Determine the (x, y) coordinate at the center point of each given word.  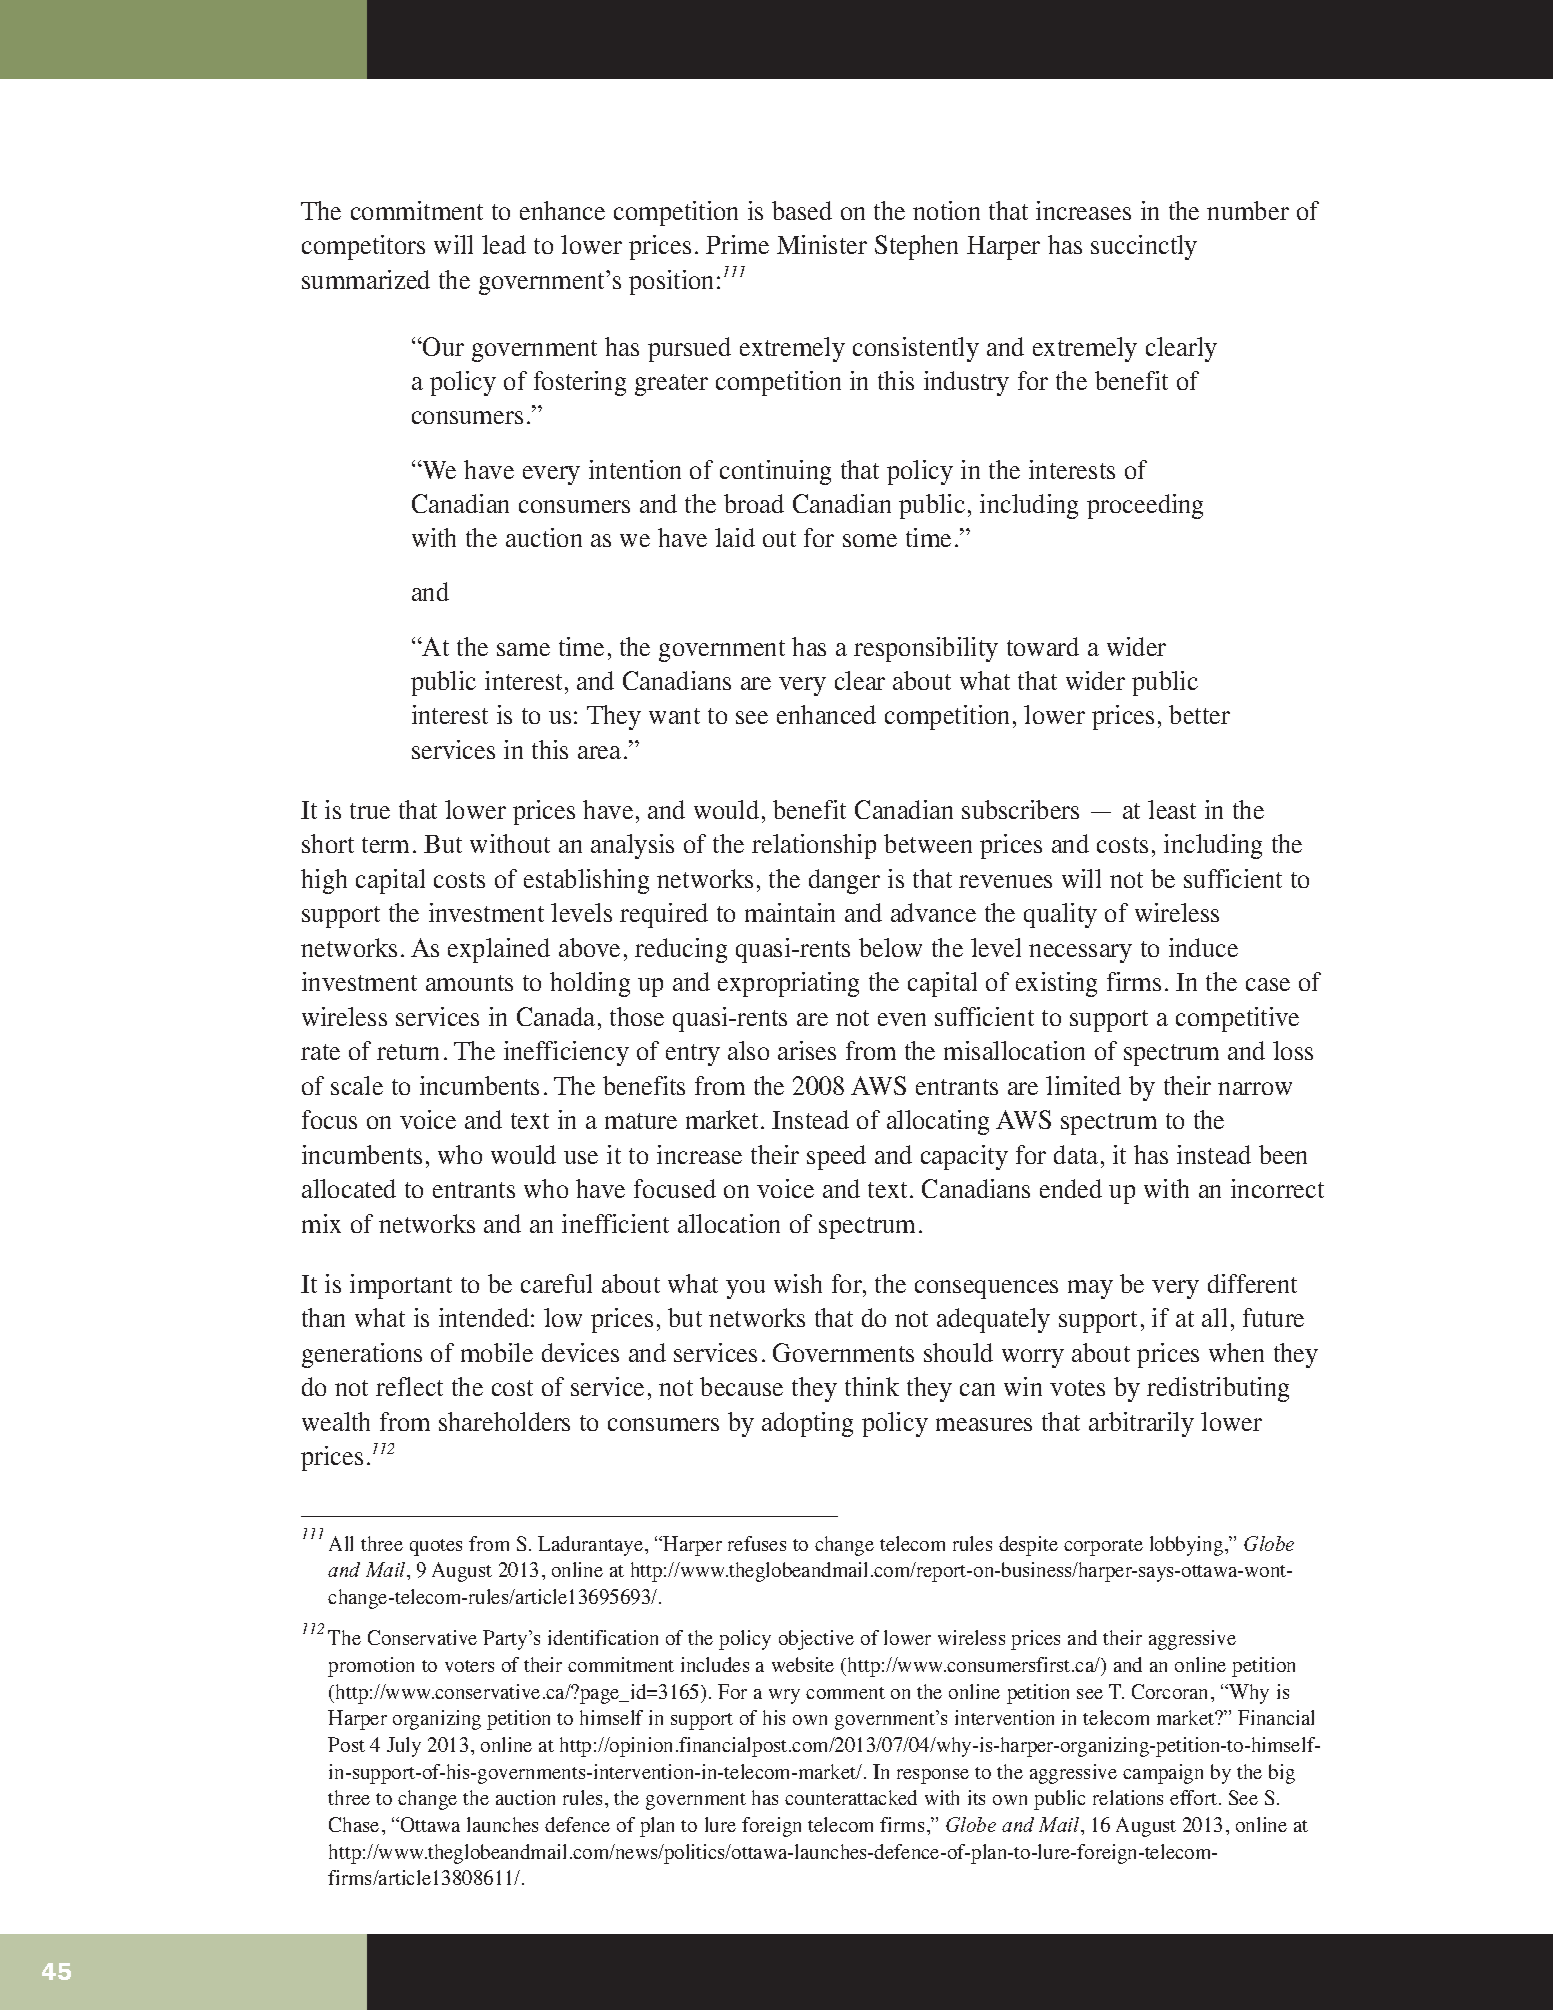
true (370, 811)
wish (798, 1283)
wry (784, 1696)
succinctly (1144, 247)
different (1252, 1283)
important (401, 1286)
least (1172, 809)
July (404, 1747)
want (674, 716)
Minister (822, 244)
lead (504, 244)
